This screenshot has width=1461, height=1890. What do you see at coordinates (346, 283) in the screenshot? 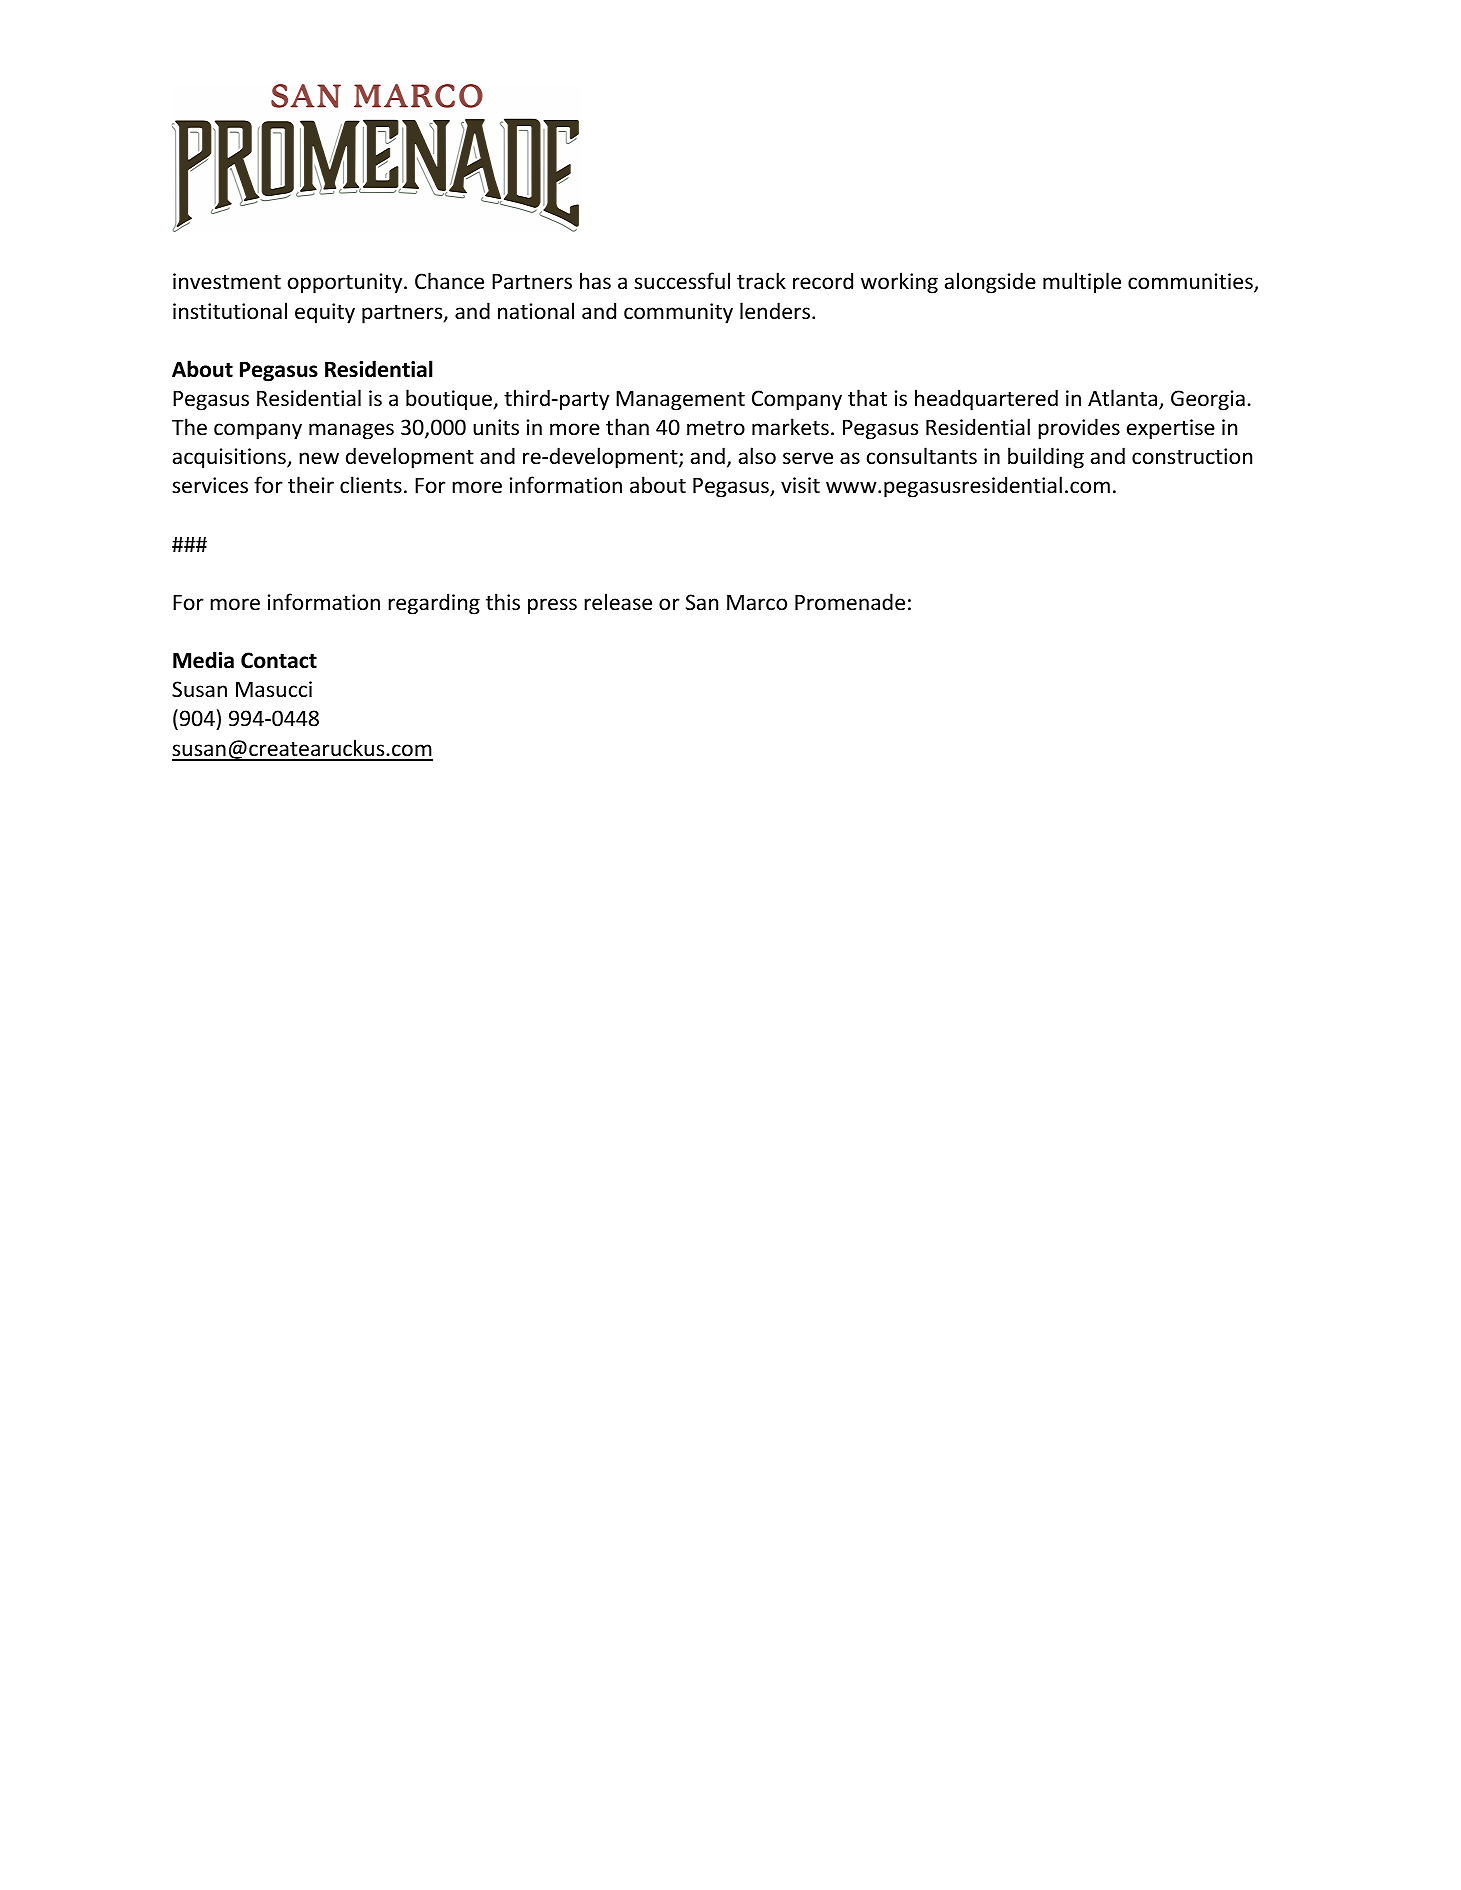
I see `opportunity` at bounding box center [346, 283].
